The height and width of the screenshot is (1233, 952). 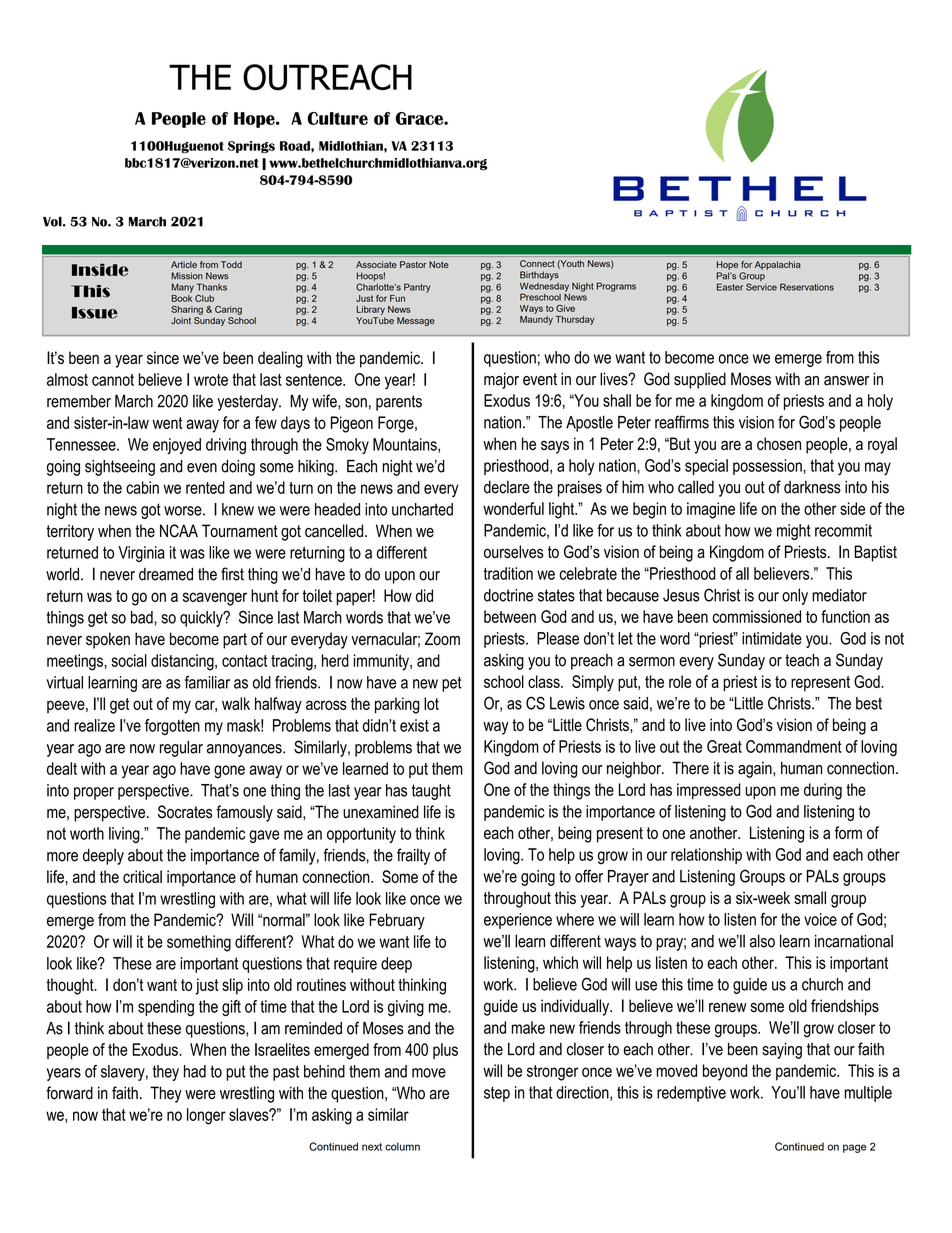 I want to click on step, so click(x=497, y=1094).
